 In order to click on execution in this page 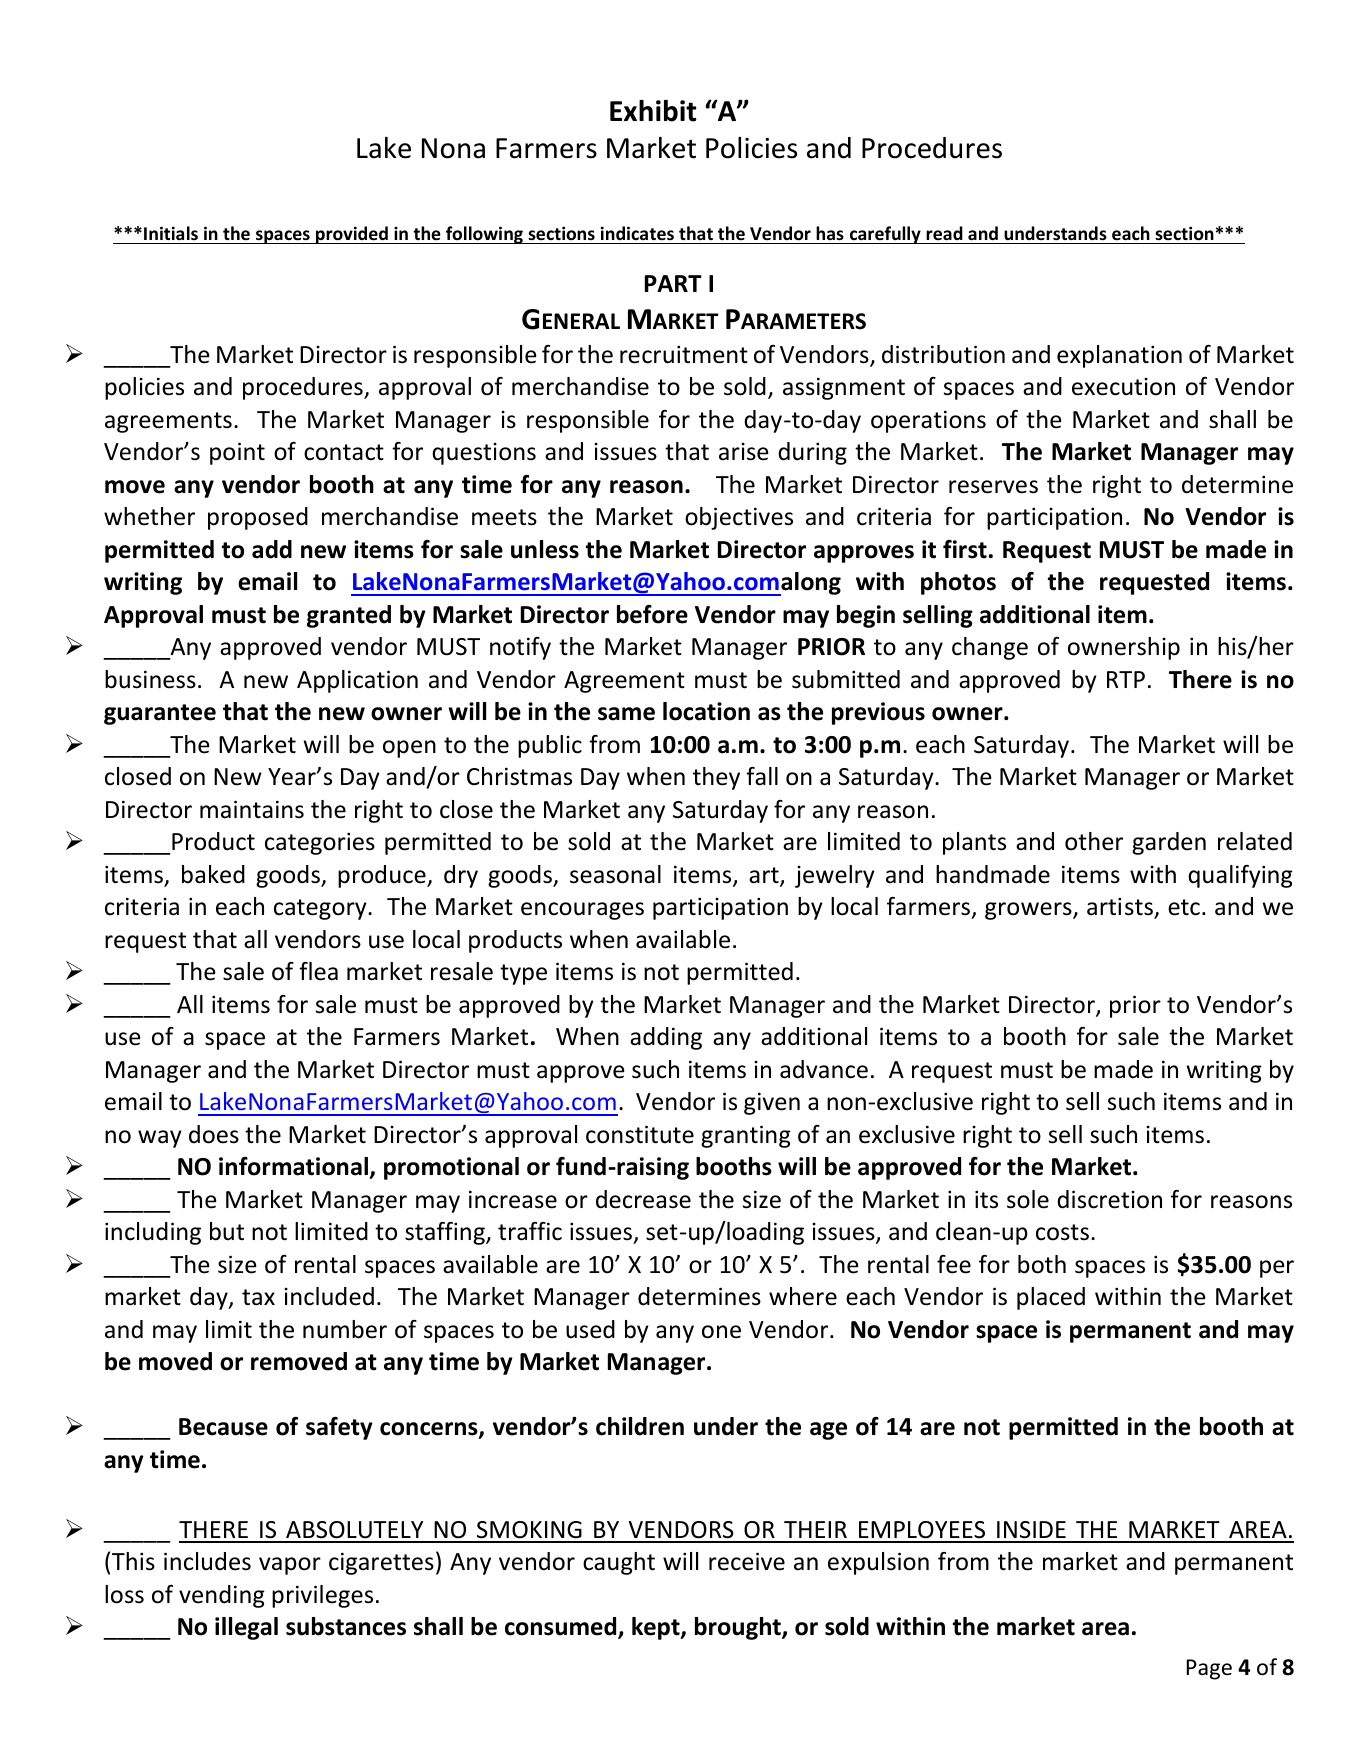, I will do `click(1123, 387)`.
